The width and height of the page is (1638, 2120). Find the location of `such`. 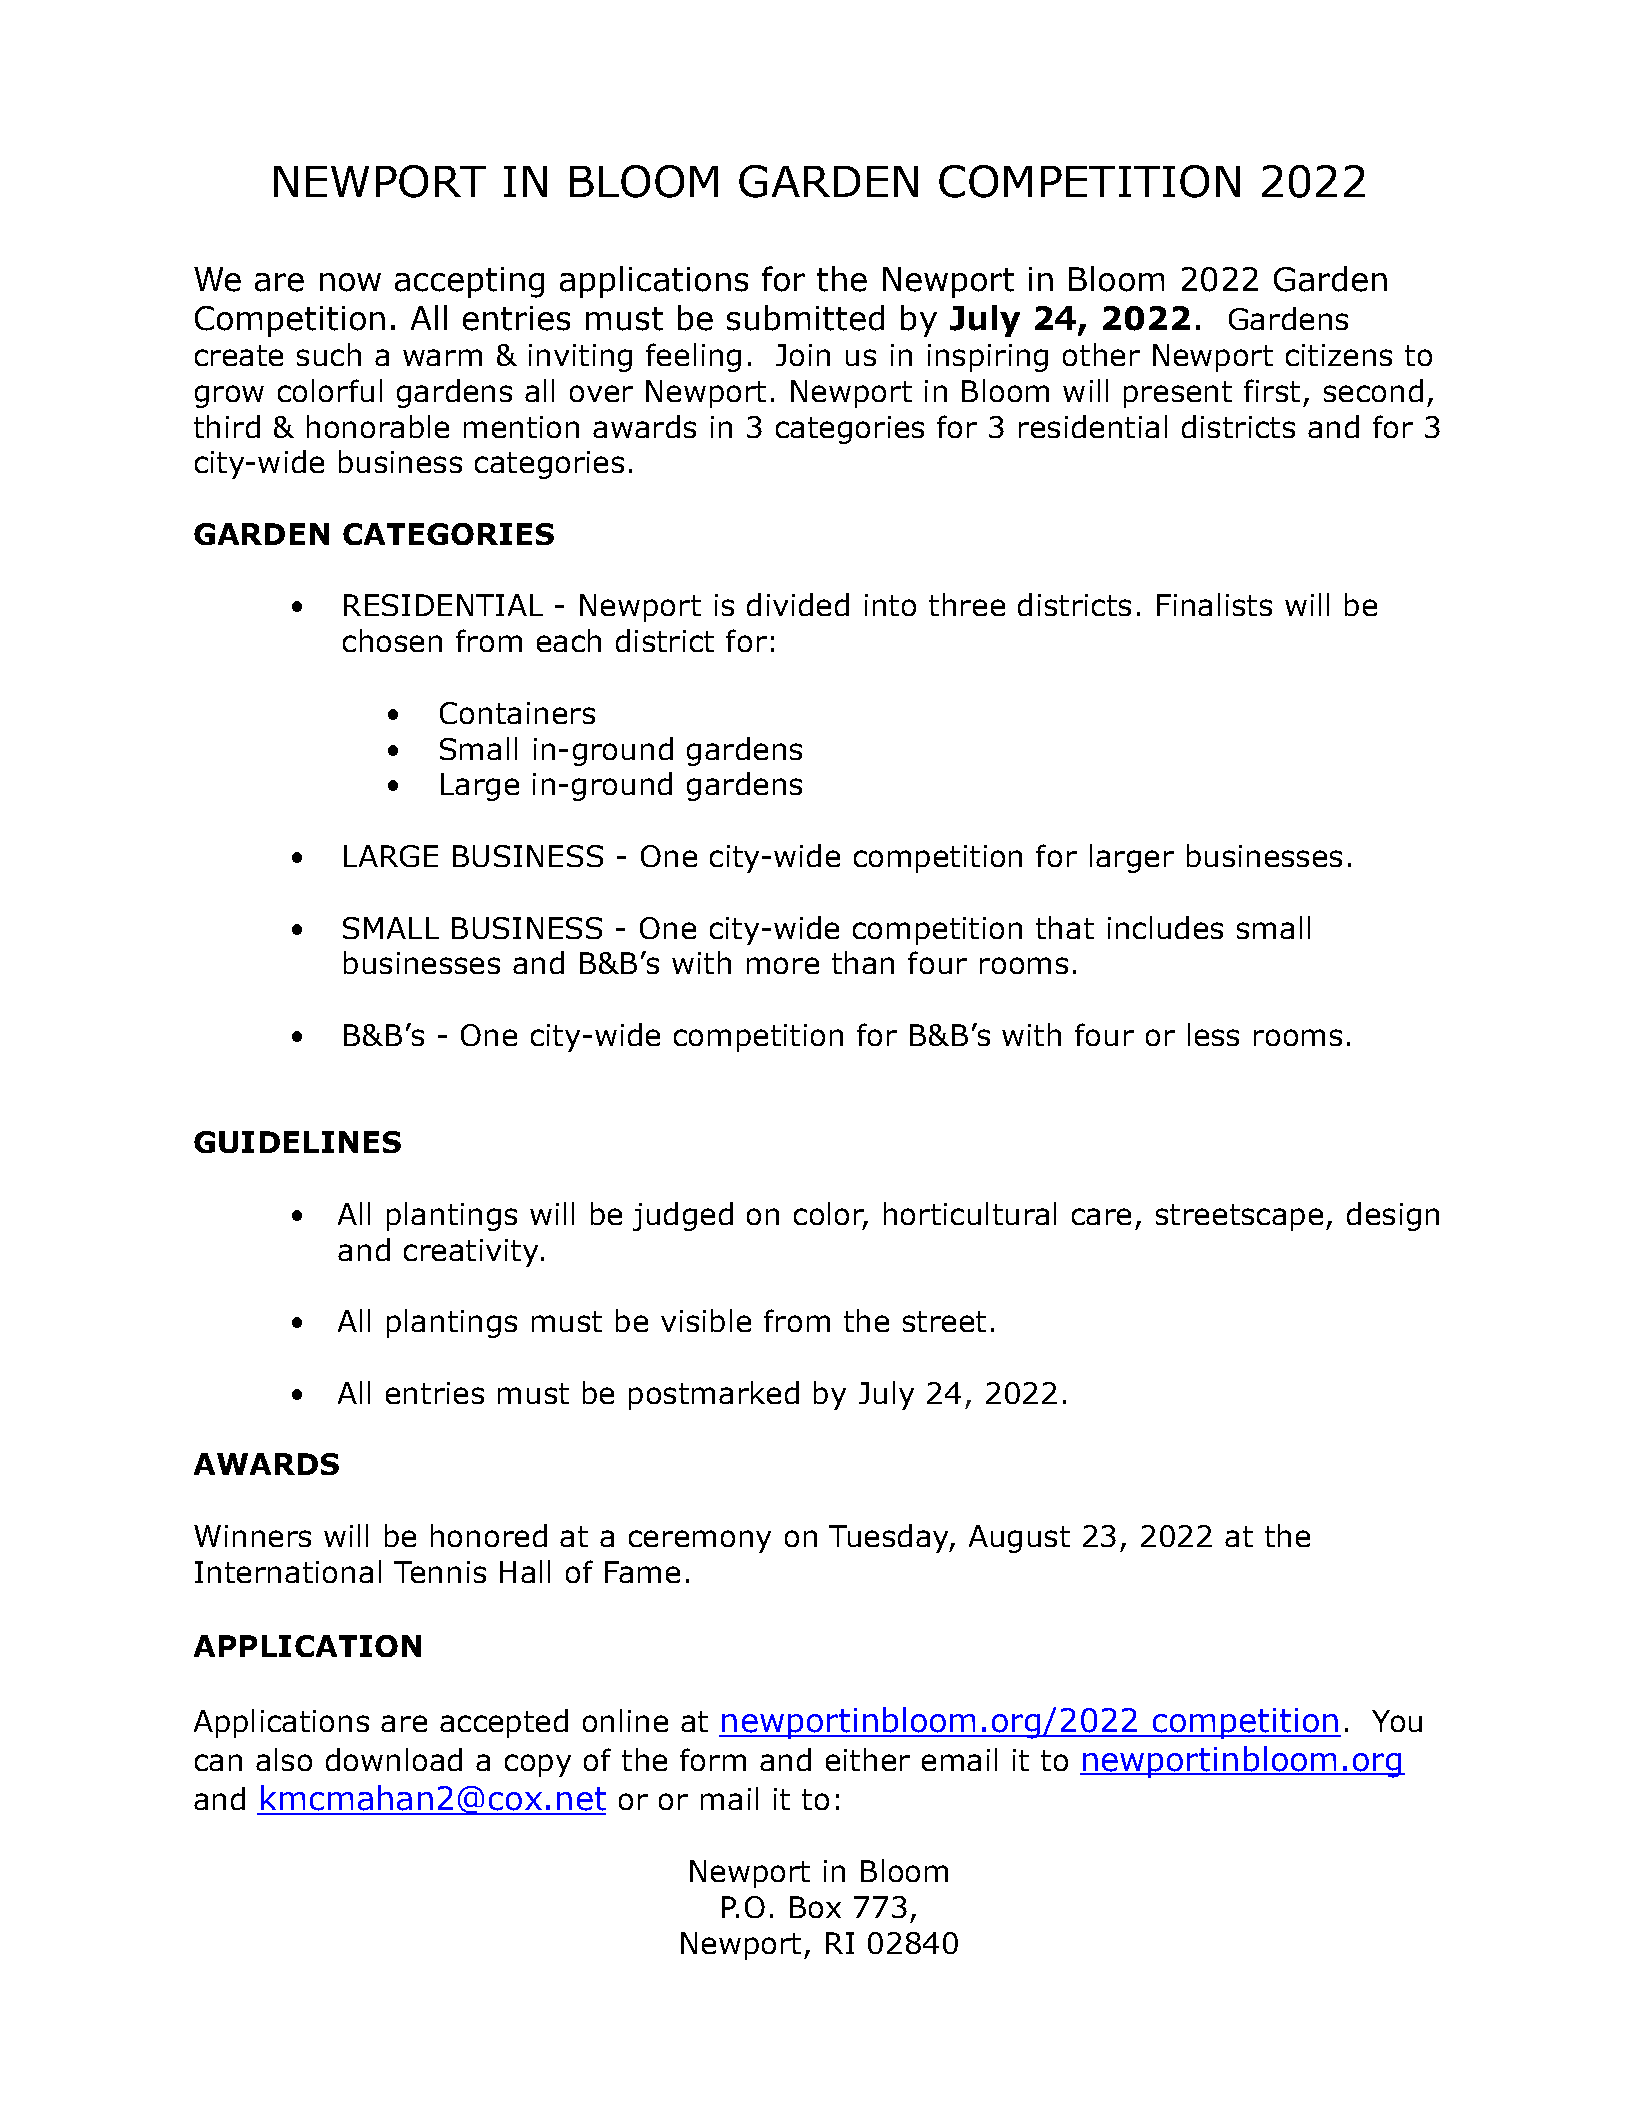

such is located at coordinates (329, 354).
